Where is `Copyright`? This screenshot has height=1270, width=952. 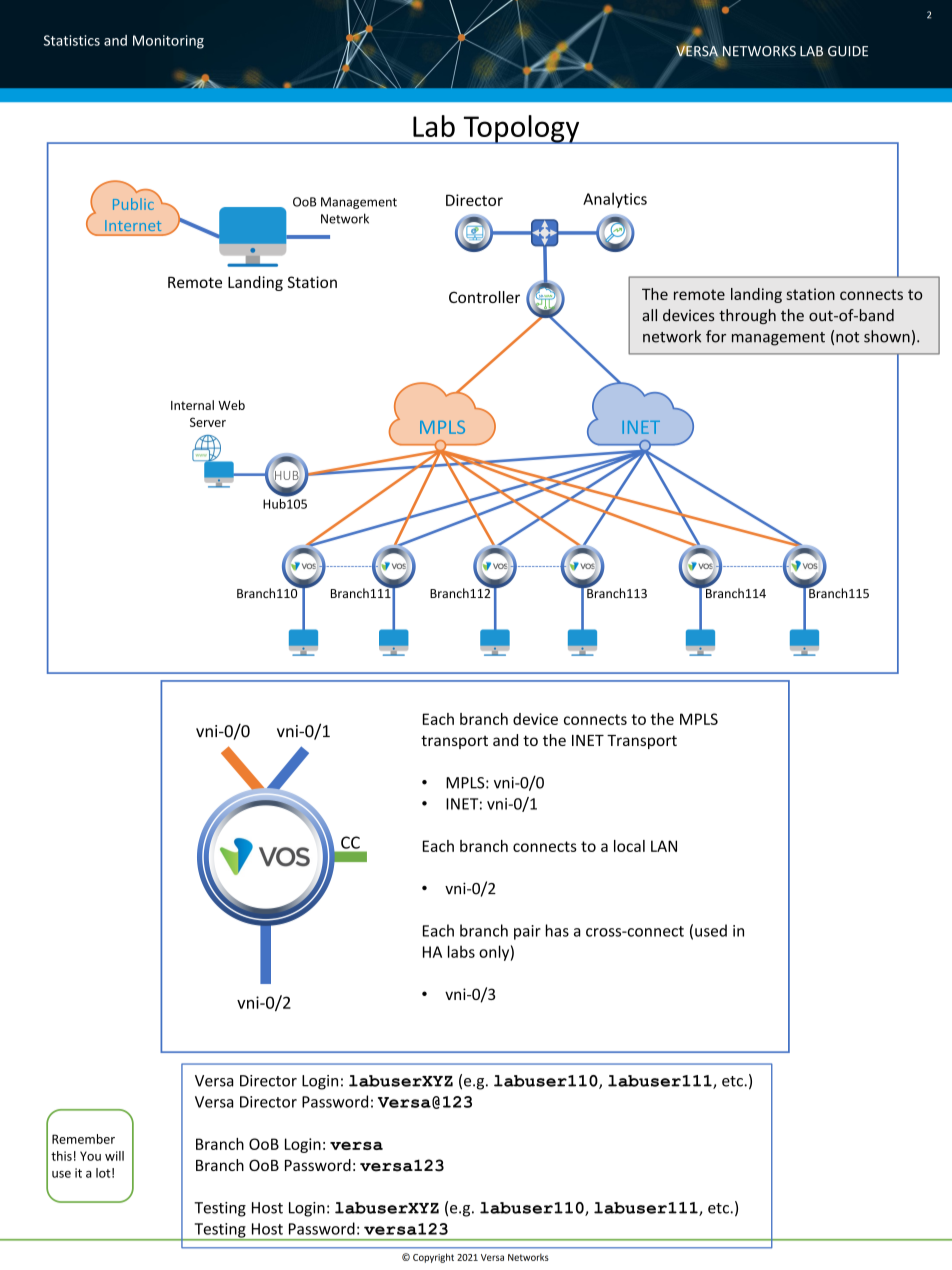 Copyright is located at coordinates (433, 1258).
